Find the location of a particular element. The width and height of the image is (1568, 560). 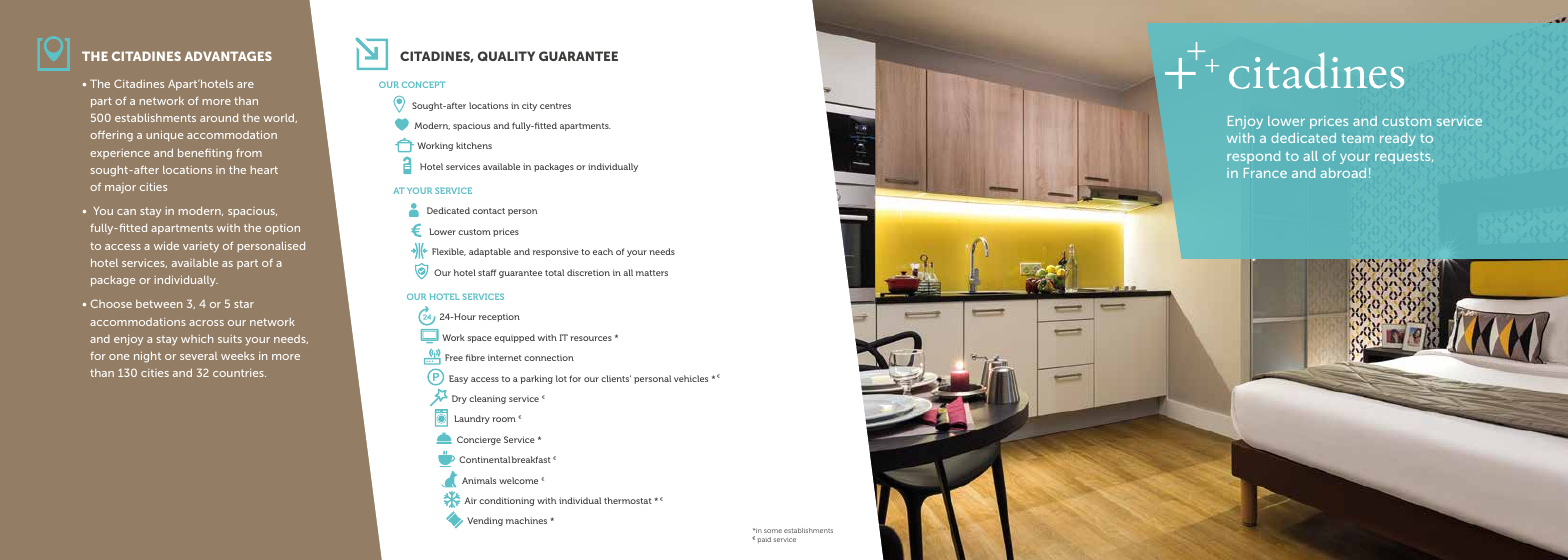

team is located at coordinates (1357, 138).
